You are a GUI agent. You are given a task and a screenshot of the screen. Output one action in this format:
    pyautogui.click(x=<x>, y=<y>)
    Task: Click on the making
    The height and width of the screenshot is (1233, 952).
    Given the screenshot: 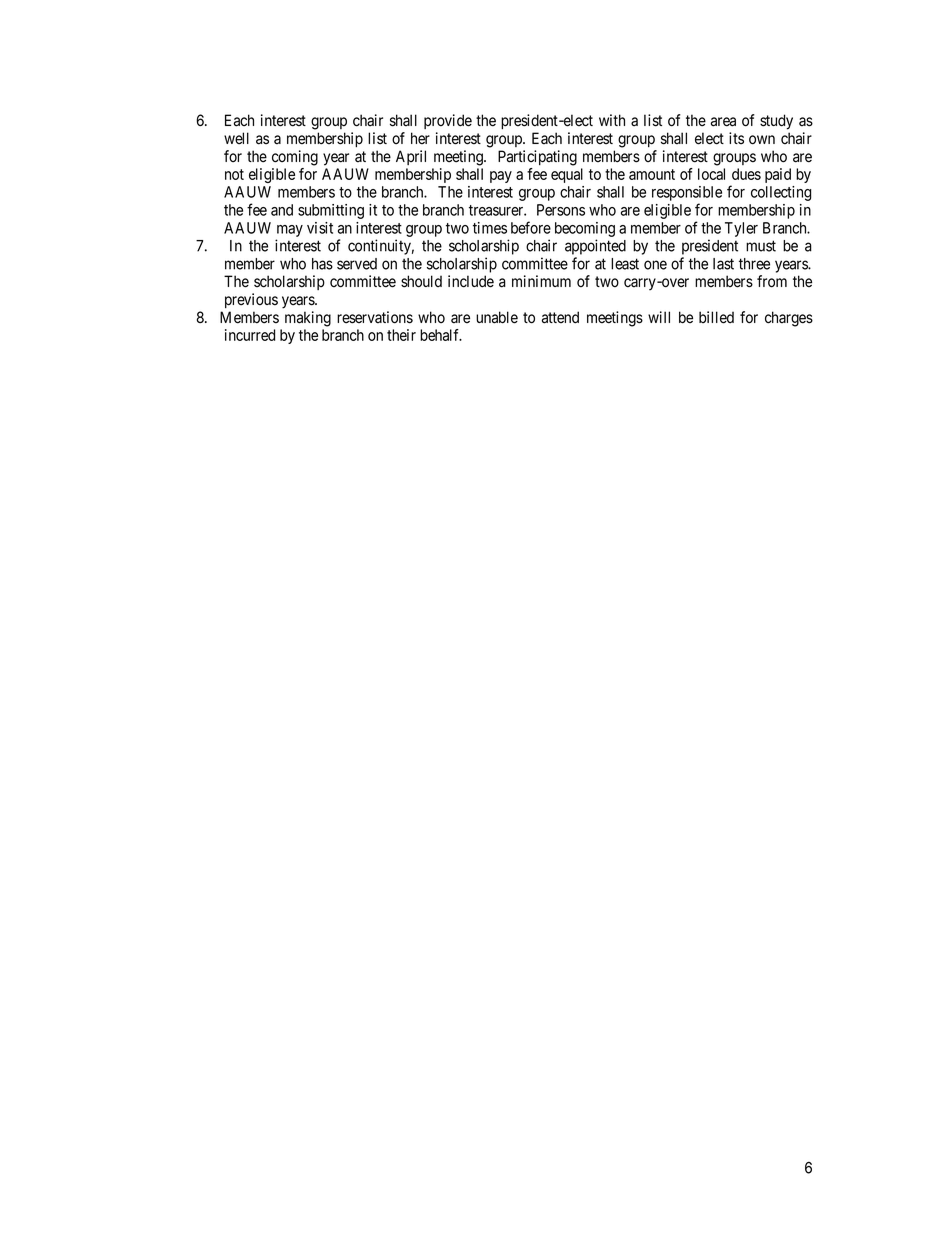 What is the action you would take?
    pyautogui.click(x=308, y=319)
